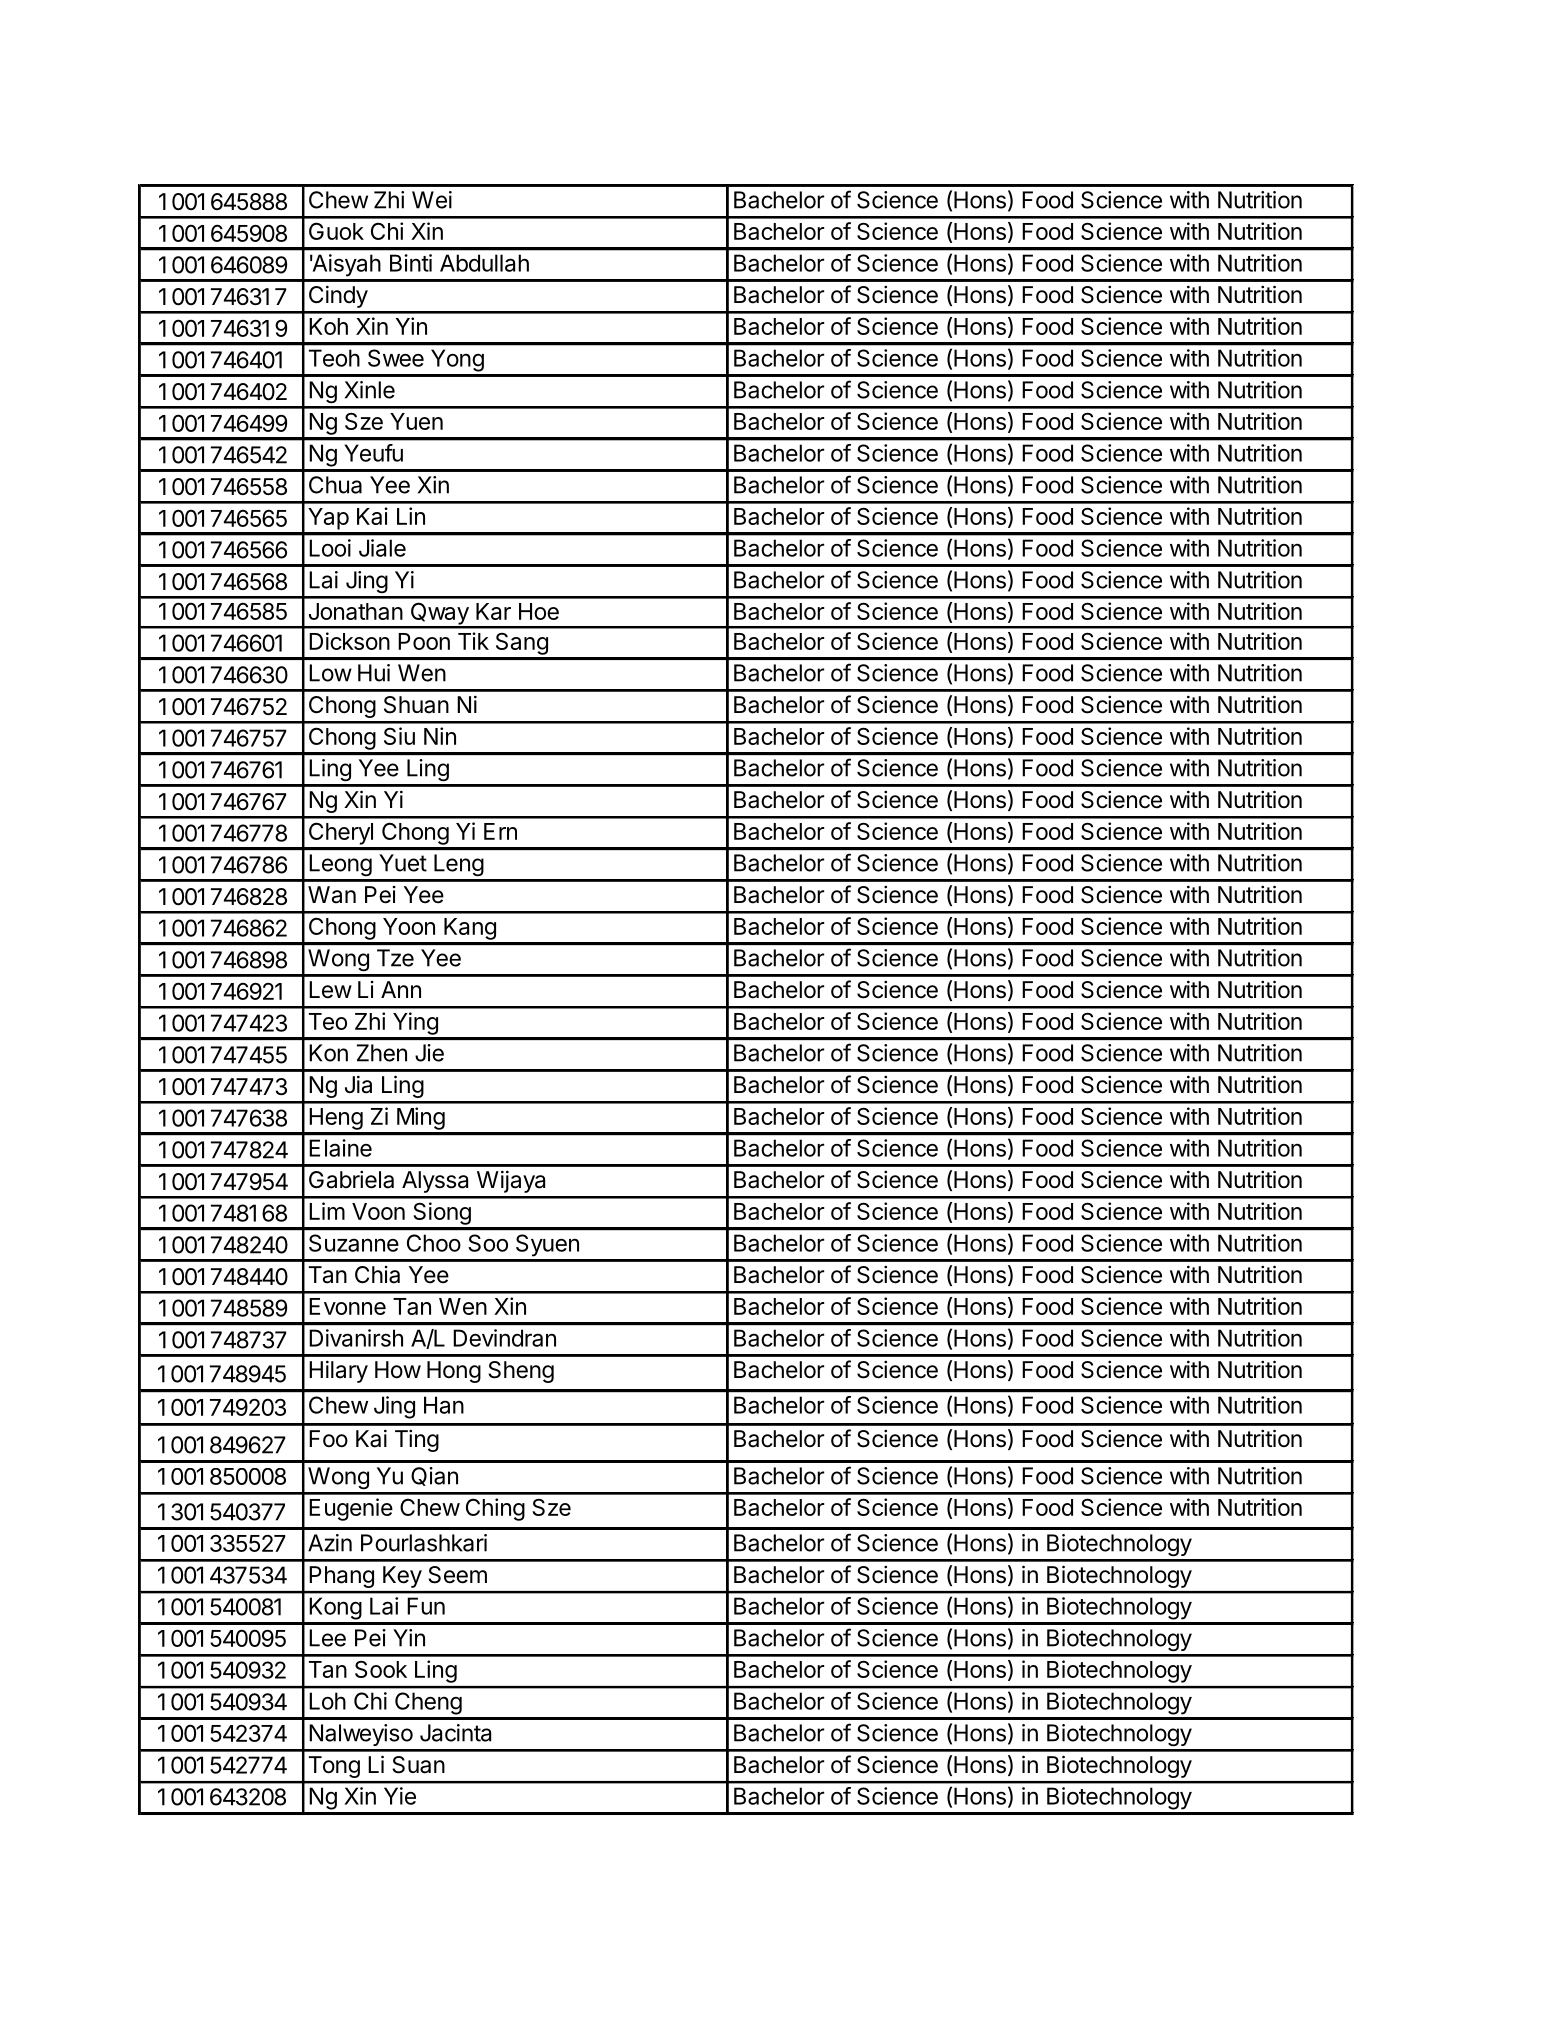 This screenshot has height=2029, width=1568. What do you see at coordinates (426, 1606) in the screenshot?
I see `Fun` at bounding box center [426, 1606].
